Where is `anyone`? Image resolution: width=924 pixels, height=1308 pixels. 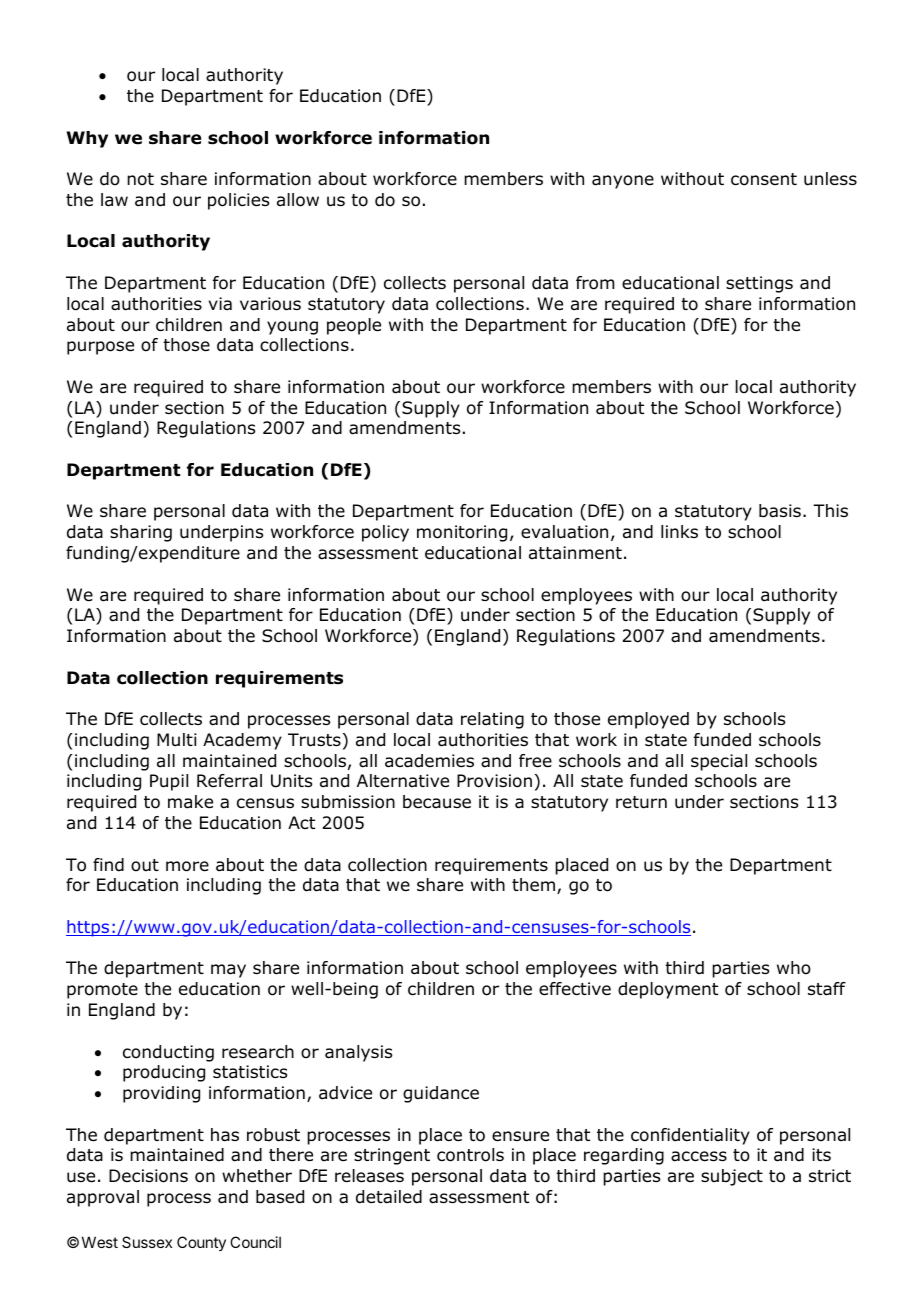 anyone is located at coordinates (623, 182).
